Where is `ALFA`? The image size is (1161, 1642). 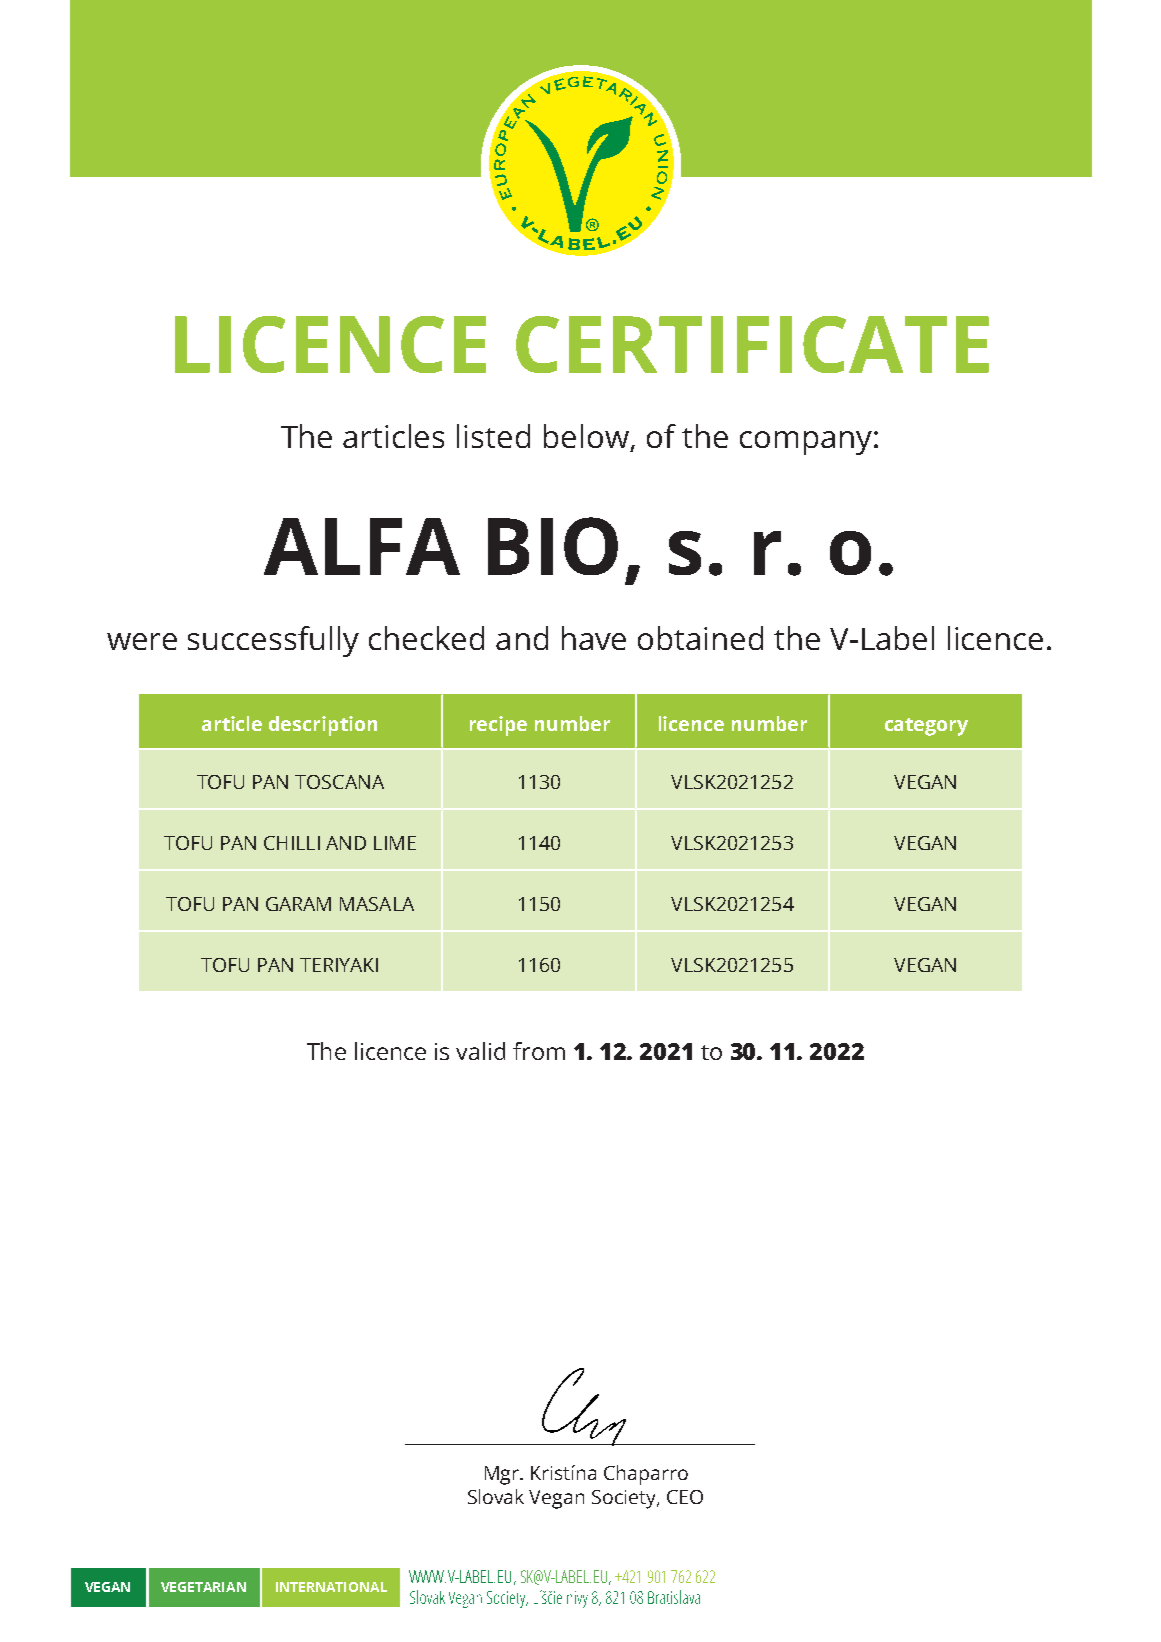
ALFA is located at coordinates (362, 546).
